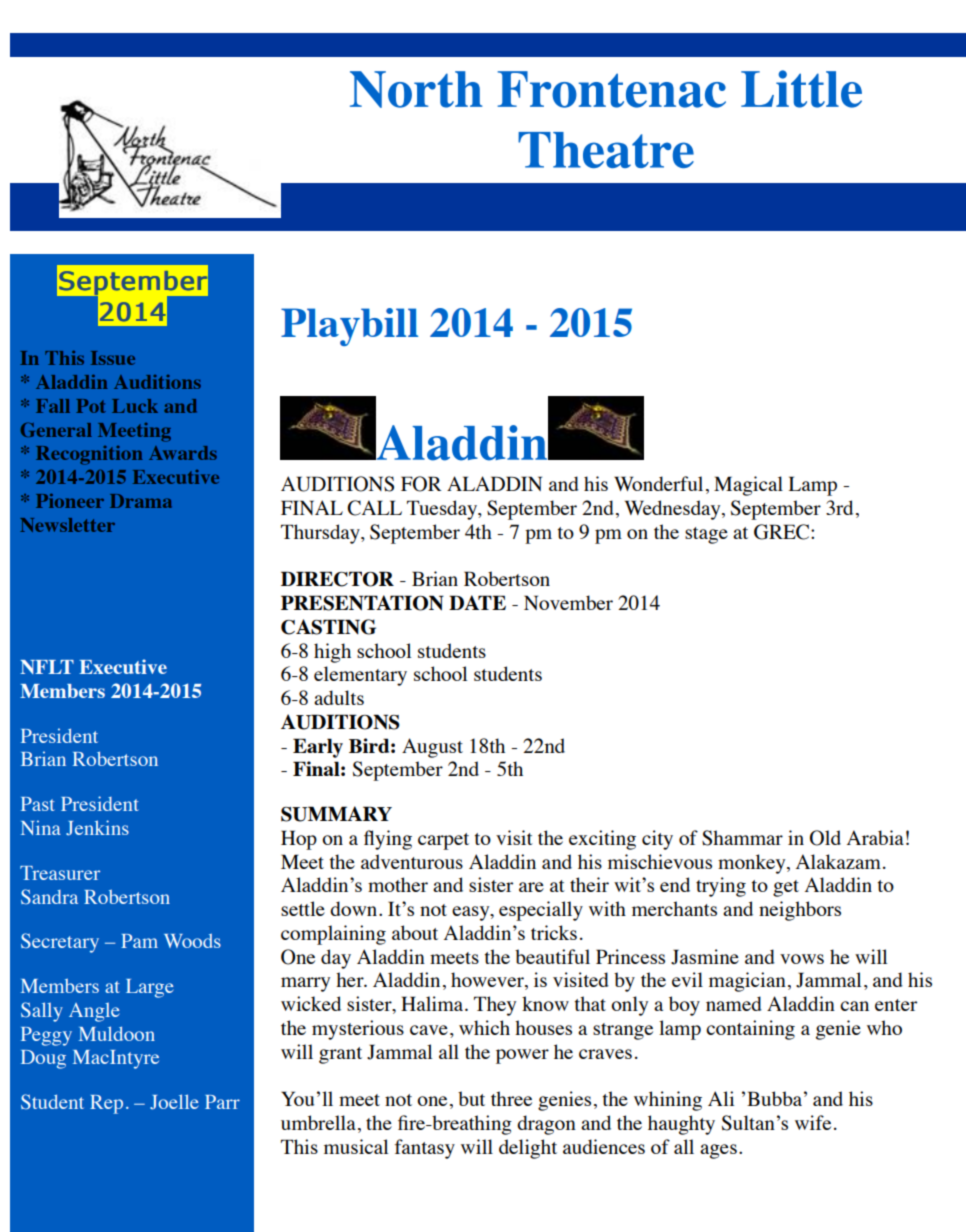 This document has height=1232, width=966. What do you see at coordinates (786, 888) in the document?
I see `get` at bounding box center [786, 888].
